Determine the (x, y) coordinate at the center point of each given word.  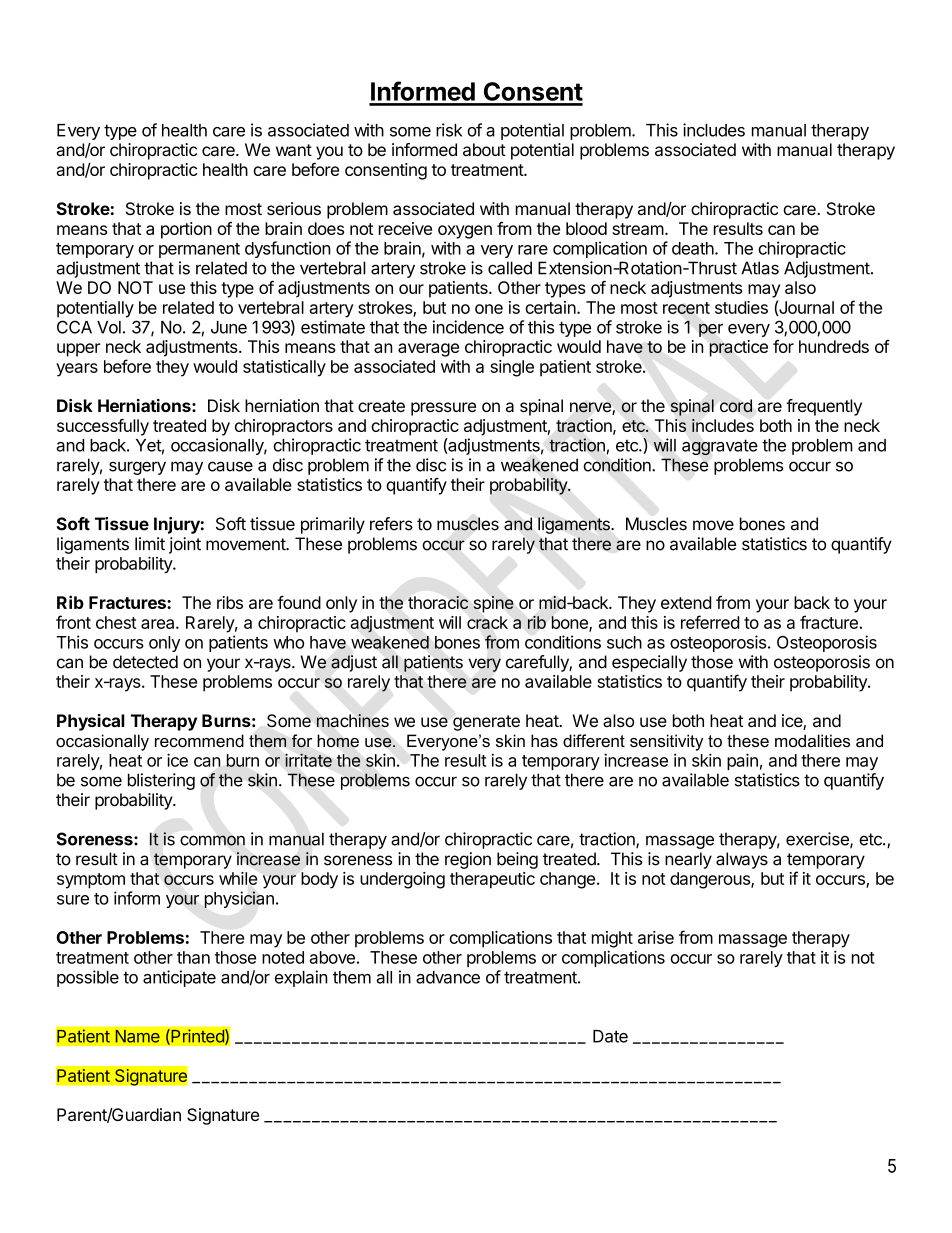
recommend (199, 740)
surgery (137, 468)
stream (638, 229)
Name (137, 1036)
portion (186, 230)
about (484, 149)
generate (486, 723)
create (381, 406)
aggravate (720, 447)
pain (742, 761)
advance (448, 977)
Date (610, 1036)
